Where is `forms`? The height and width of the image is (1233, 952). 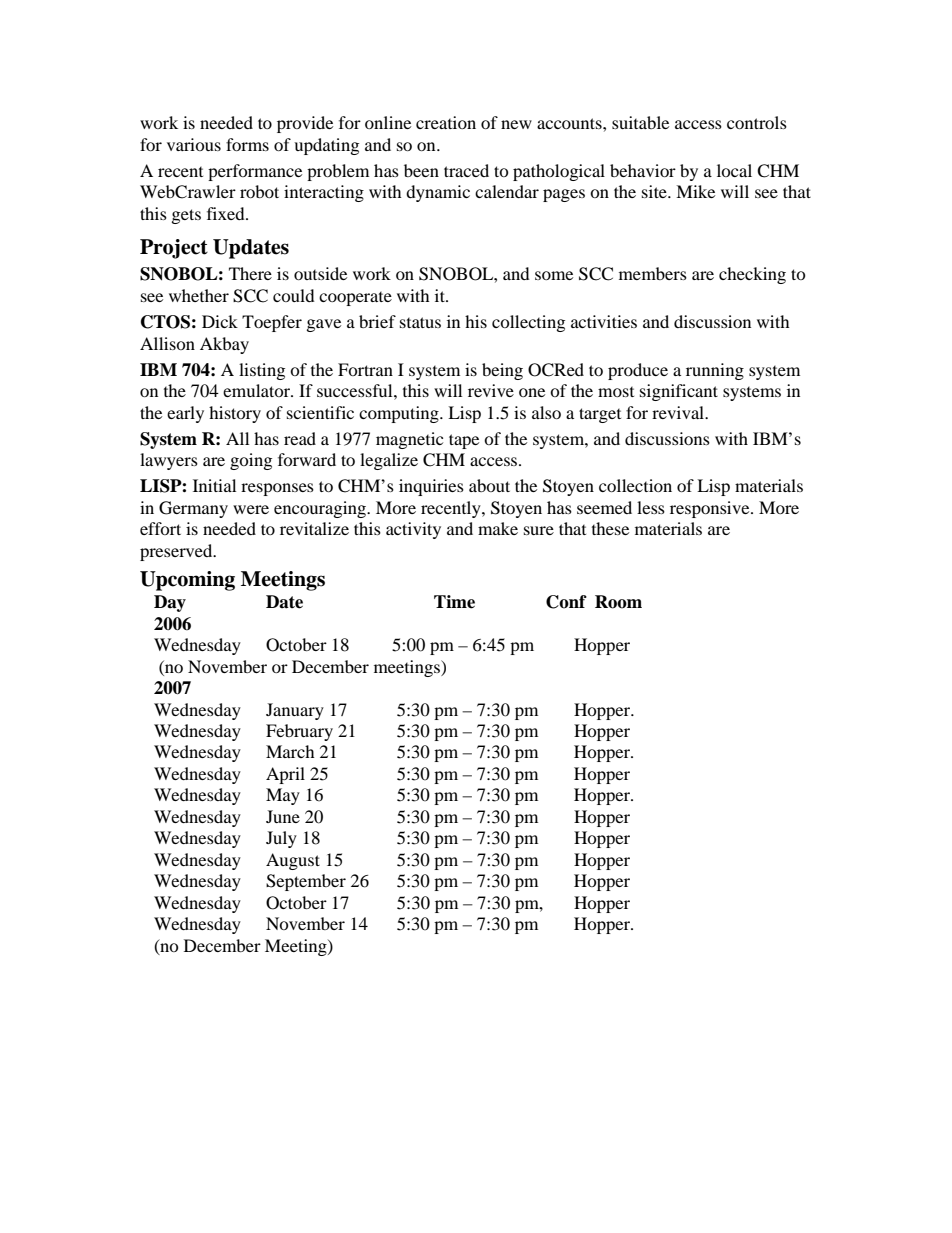 forms is located at coordinates (247, 144).
